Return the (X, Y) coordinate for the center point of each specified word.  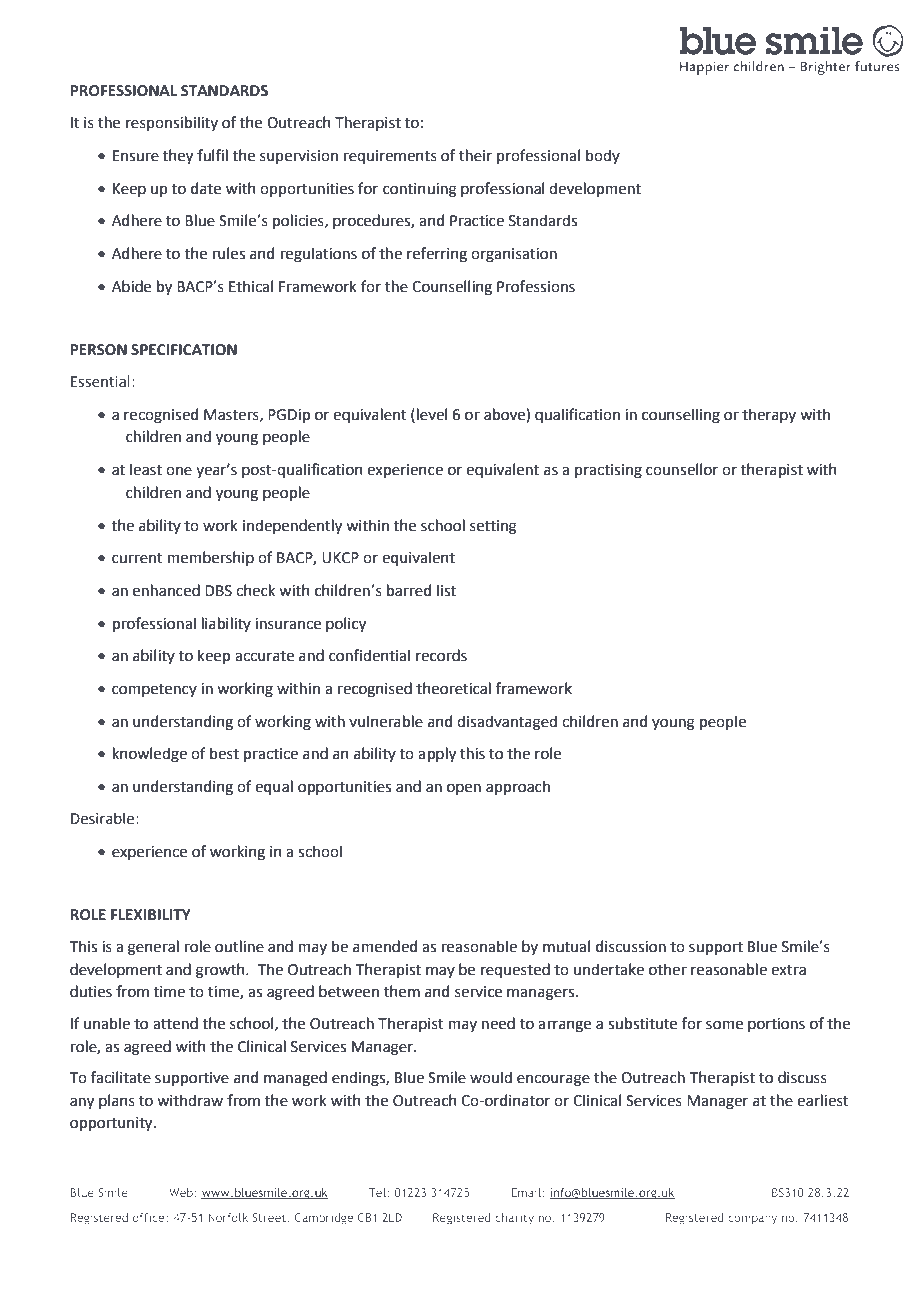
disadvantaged (507, 723)
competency (154, 690)
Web (182, 1192)
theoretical (453, 688)
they (178, 156)
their (475, 155)
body (603, 156)
